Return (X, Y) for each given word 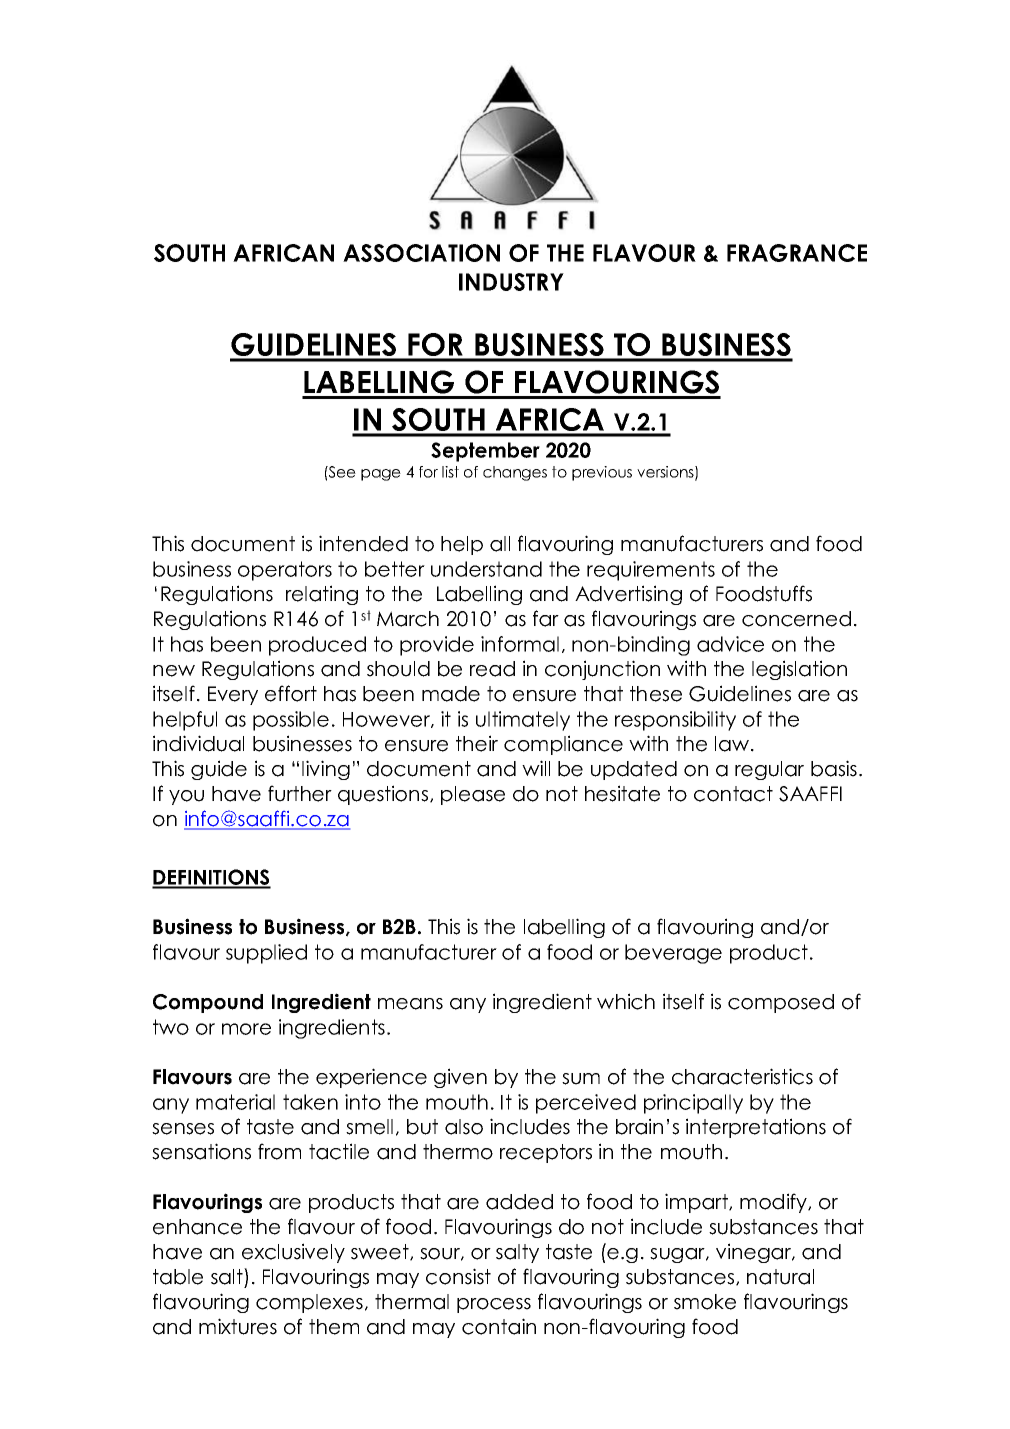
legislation (799, 670)
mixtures (238, 1326)
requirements (651, 571)
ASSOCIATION (421, 253)
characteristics (742, 1076)
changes (515, 473)
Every (233, 695)
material (235, 1102)
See (341, 472)
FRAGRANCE (797, 253)
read (492, 669)
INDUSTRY (511, 282)
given (460, 1078)
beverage (673, 954)
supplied (266, 954)
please (473, 795)
